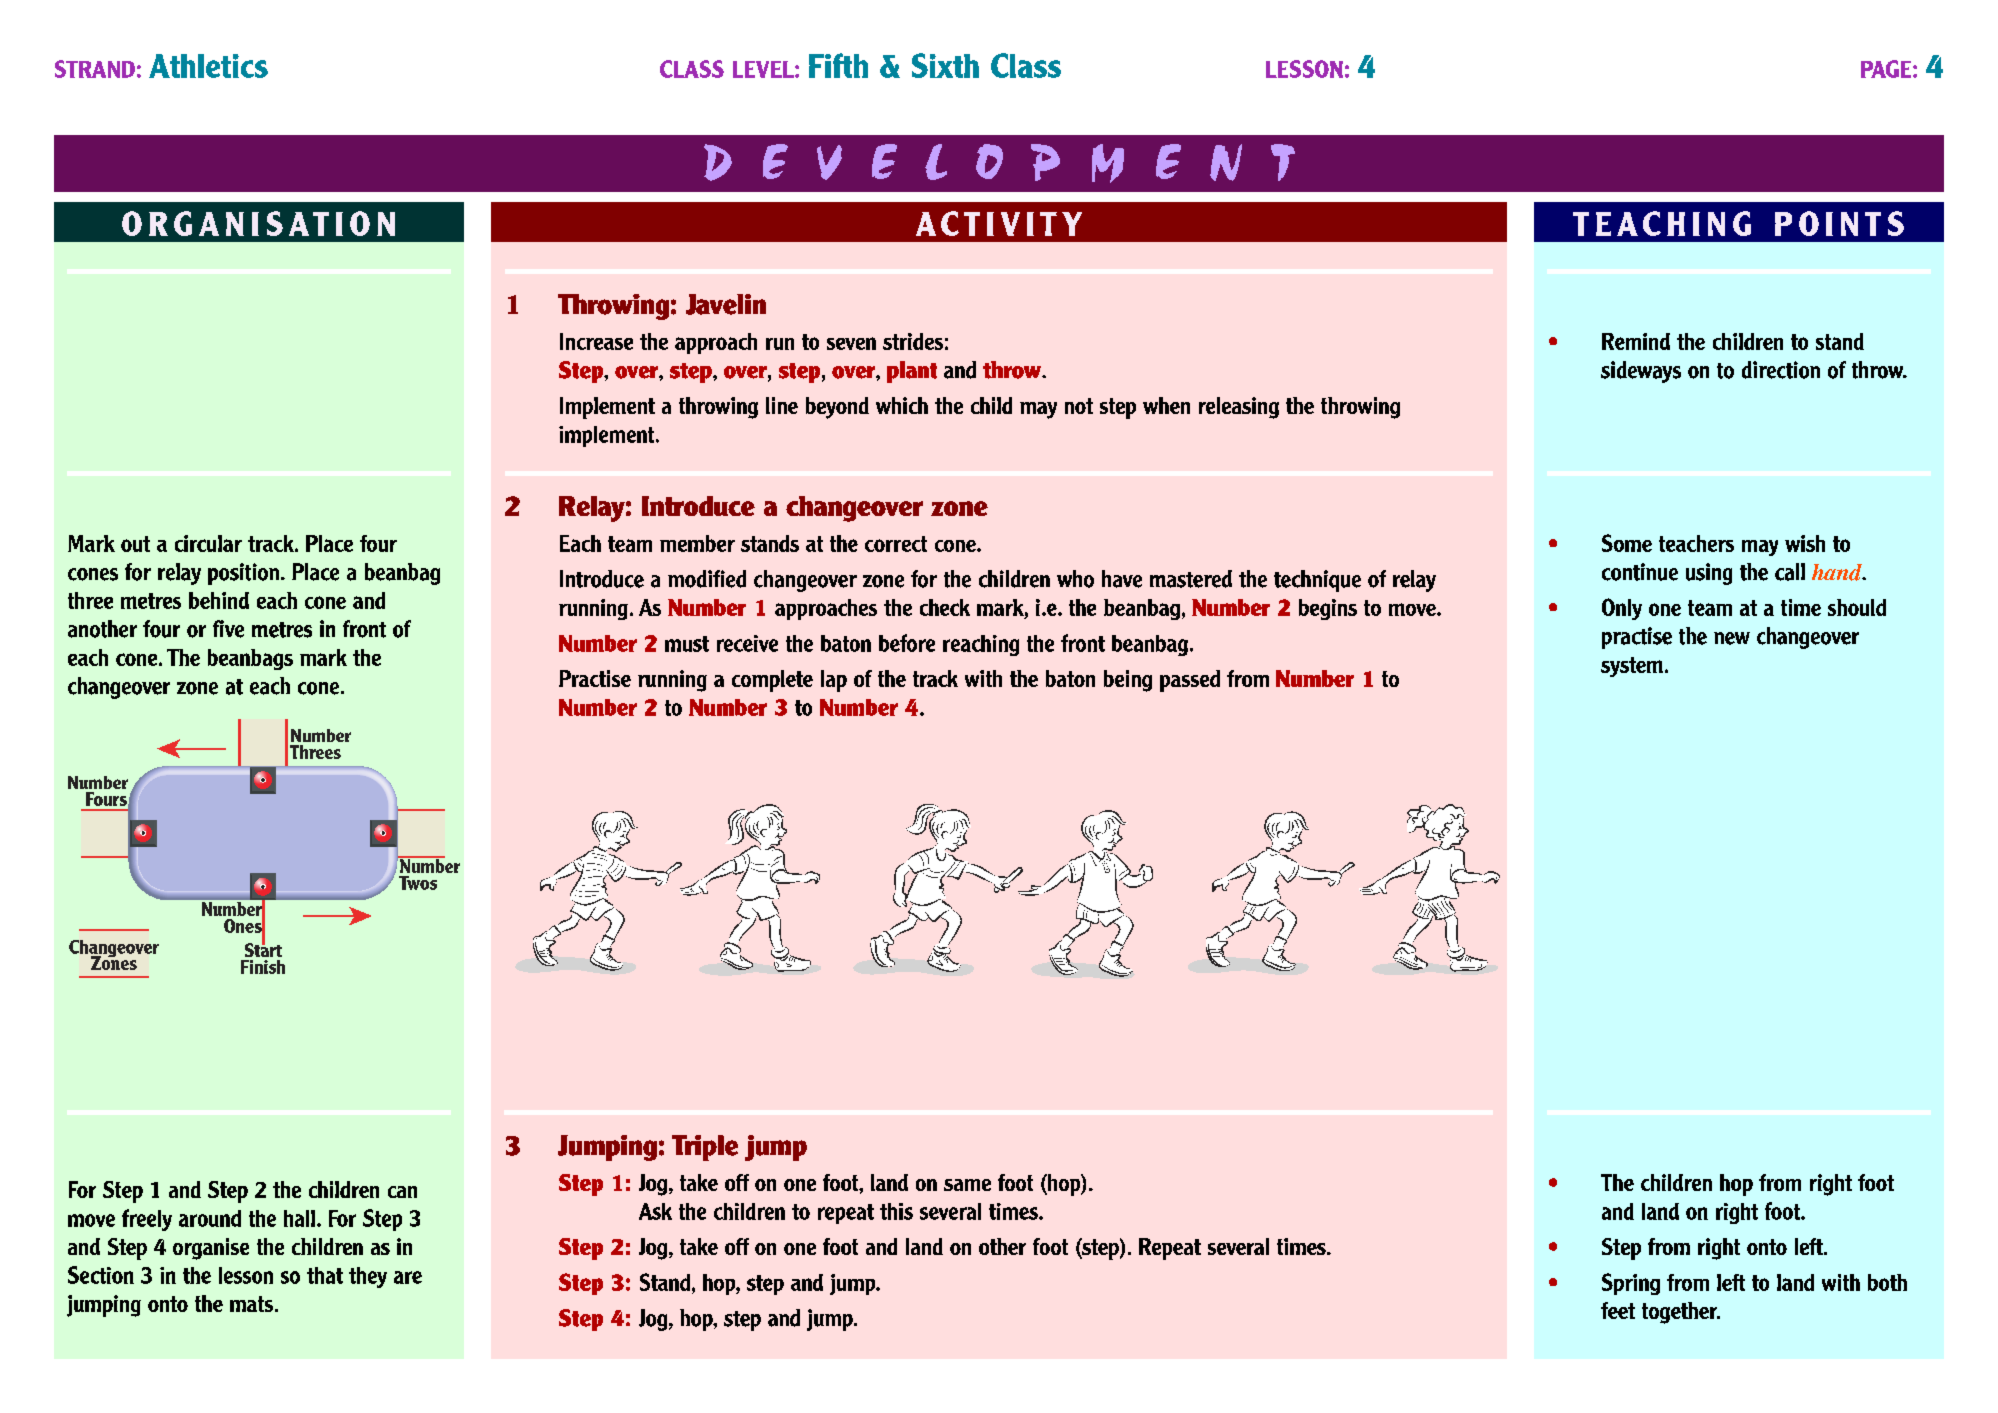 The image size is (1998, 1413). What do you see at coordinates (1632, 667) in the screenshot?
I see `system` at bounding box center [1632, 667].
